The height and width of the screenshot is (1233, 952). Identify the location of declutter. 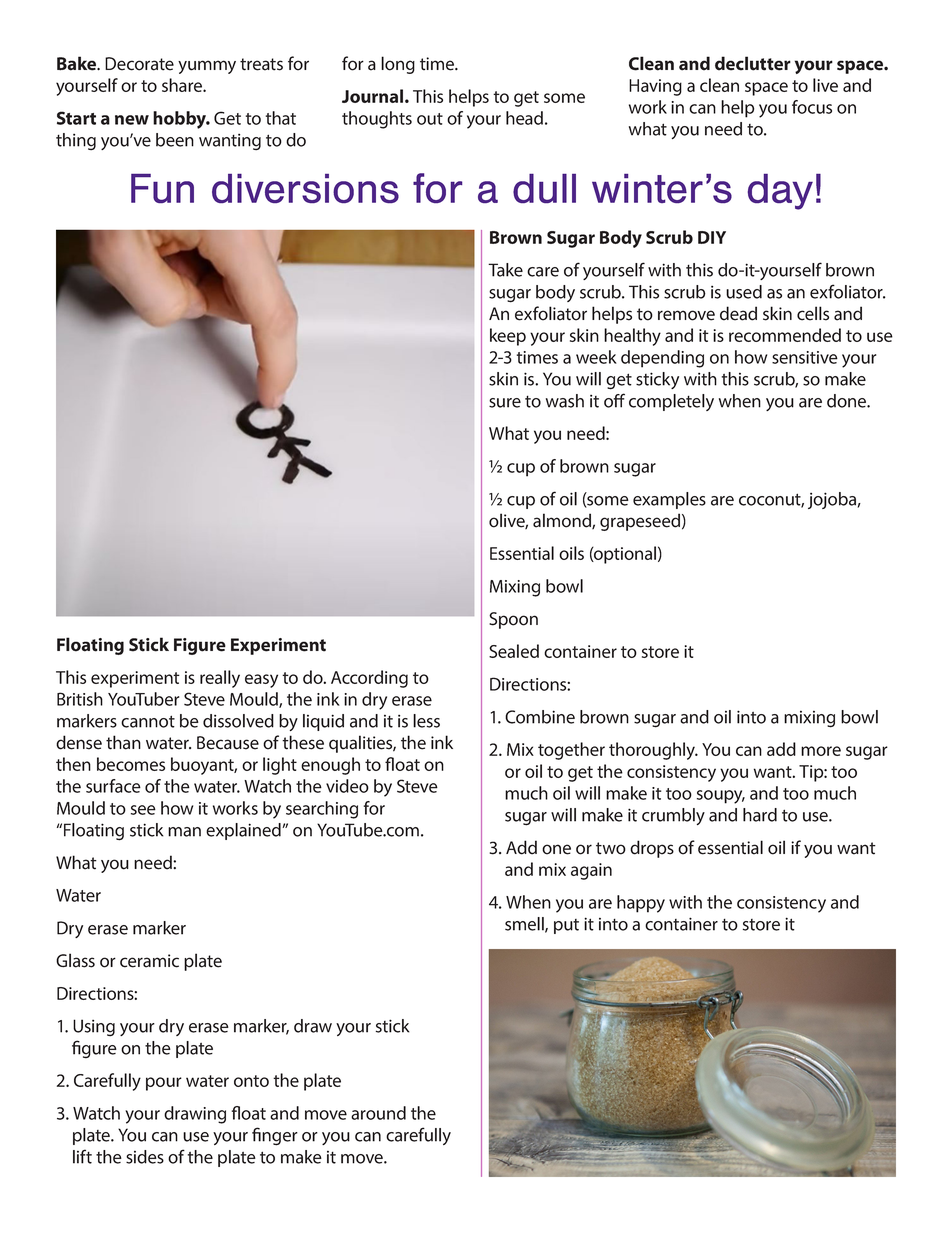
(753, 63).
